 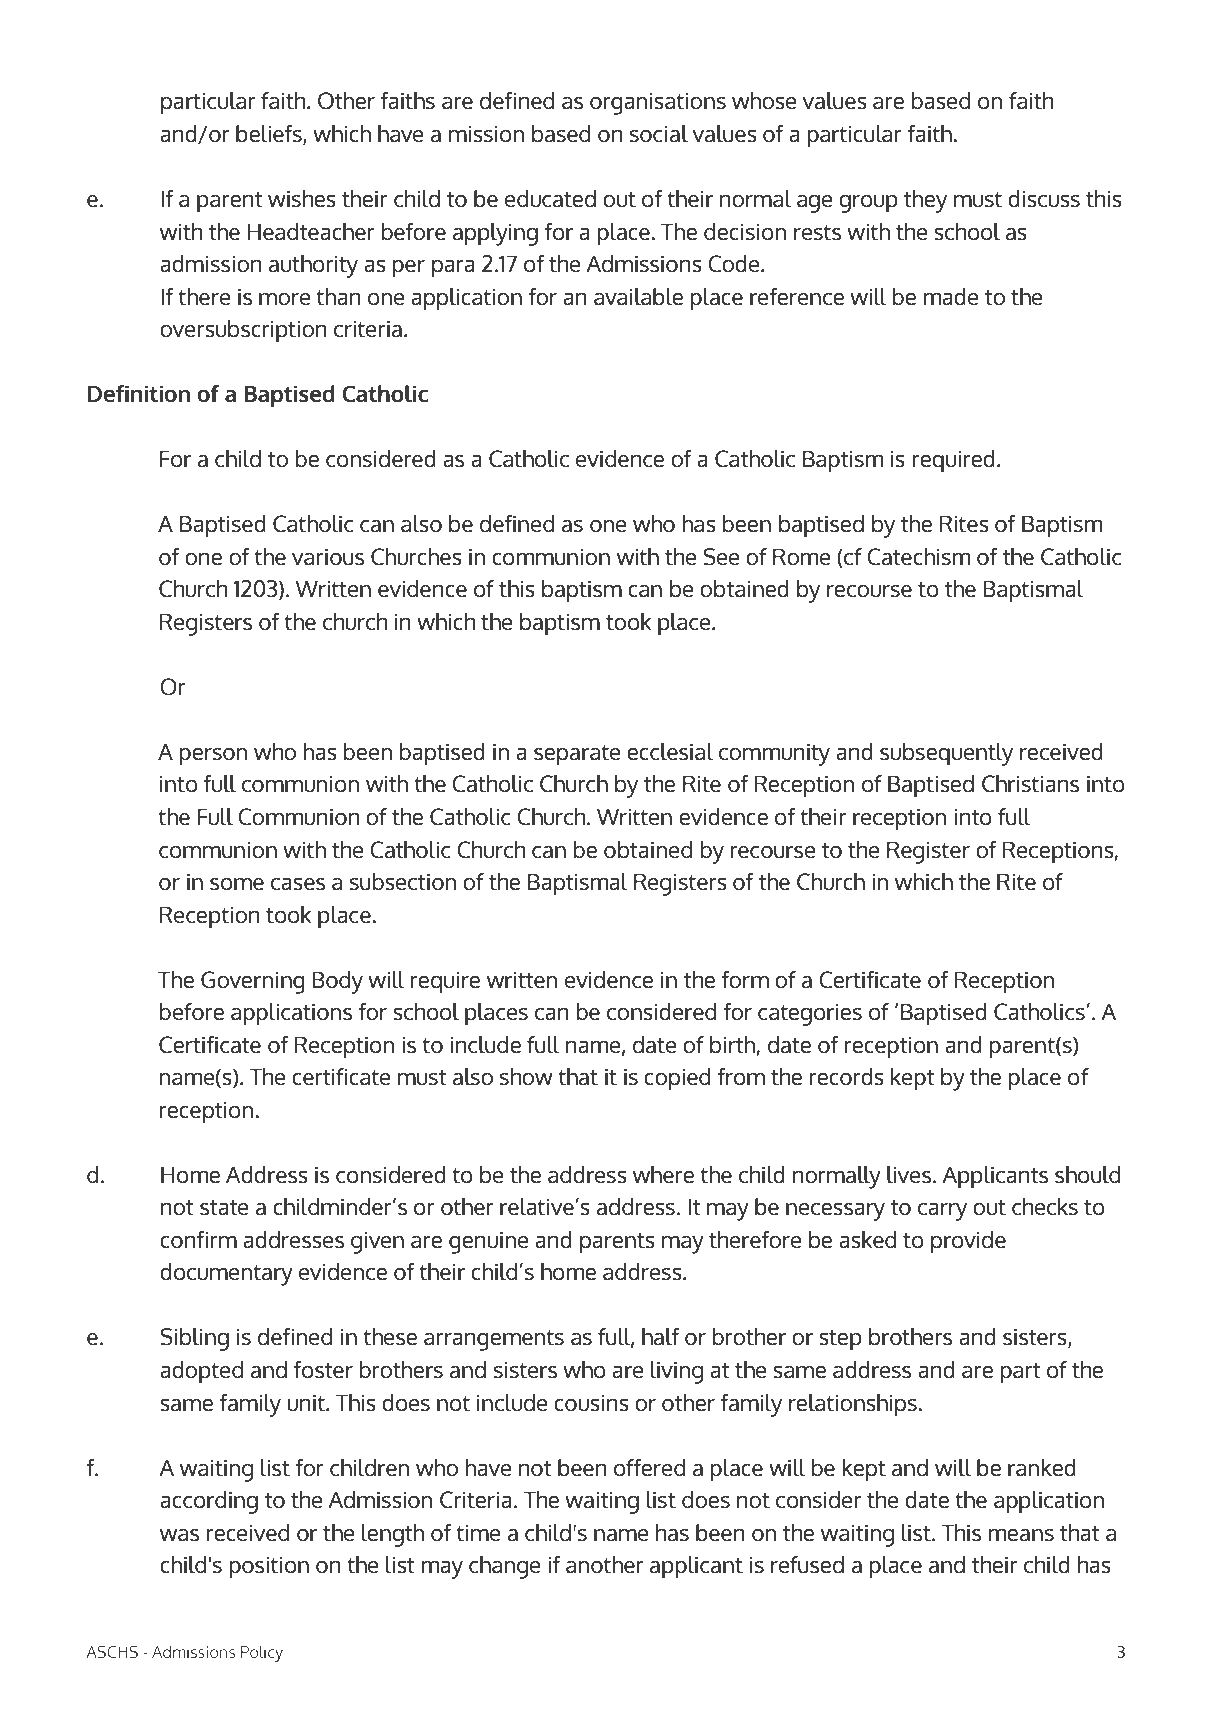 What do you see at coordinates (237, 884) in the page?
I see `some` at bounding box center [237, 884].
